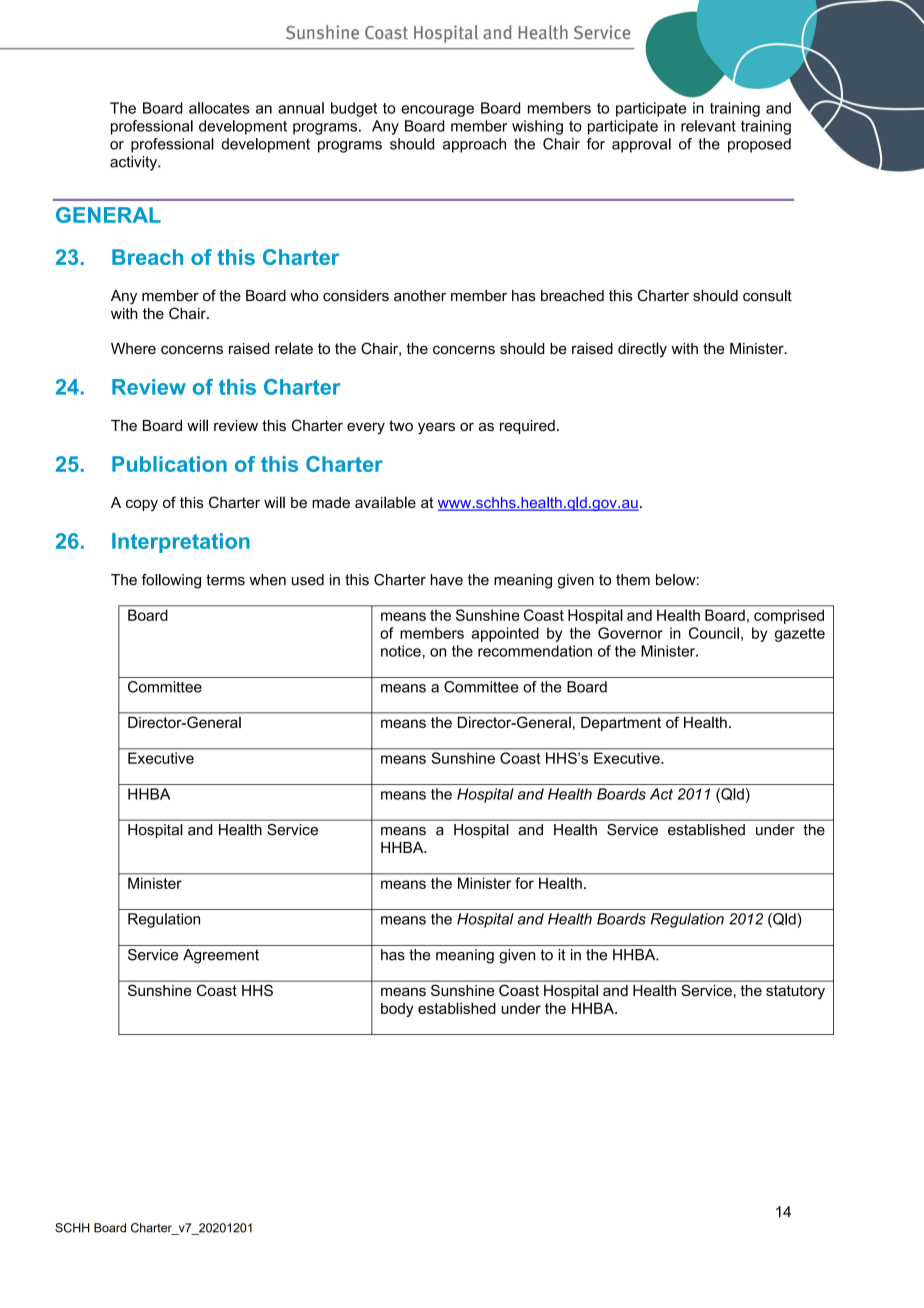 Image resolution: width=924 pixels, height=1308 pixels. What do you see at coordinates (436, 428) in the image?
I see `years` at bounding box center [436, 428].
